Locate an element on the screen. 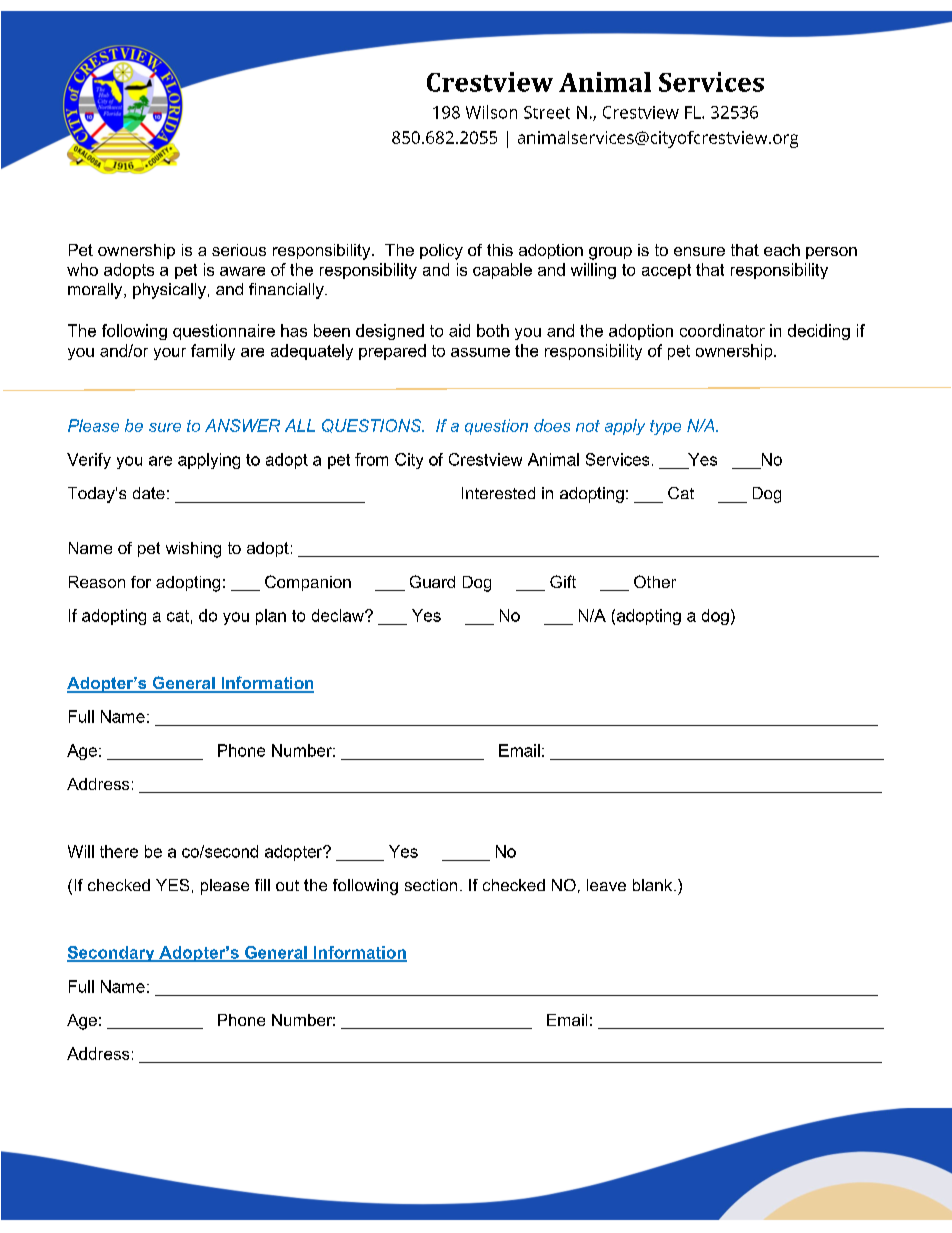 This screenshot has height=1233, width=952. date is located at coordinates (149, 493).
